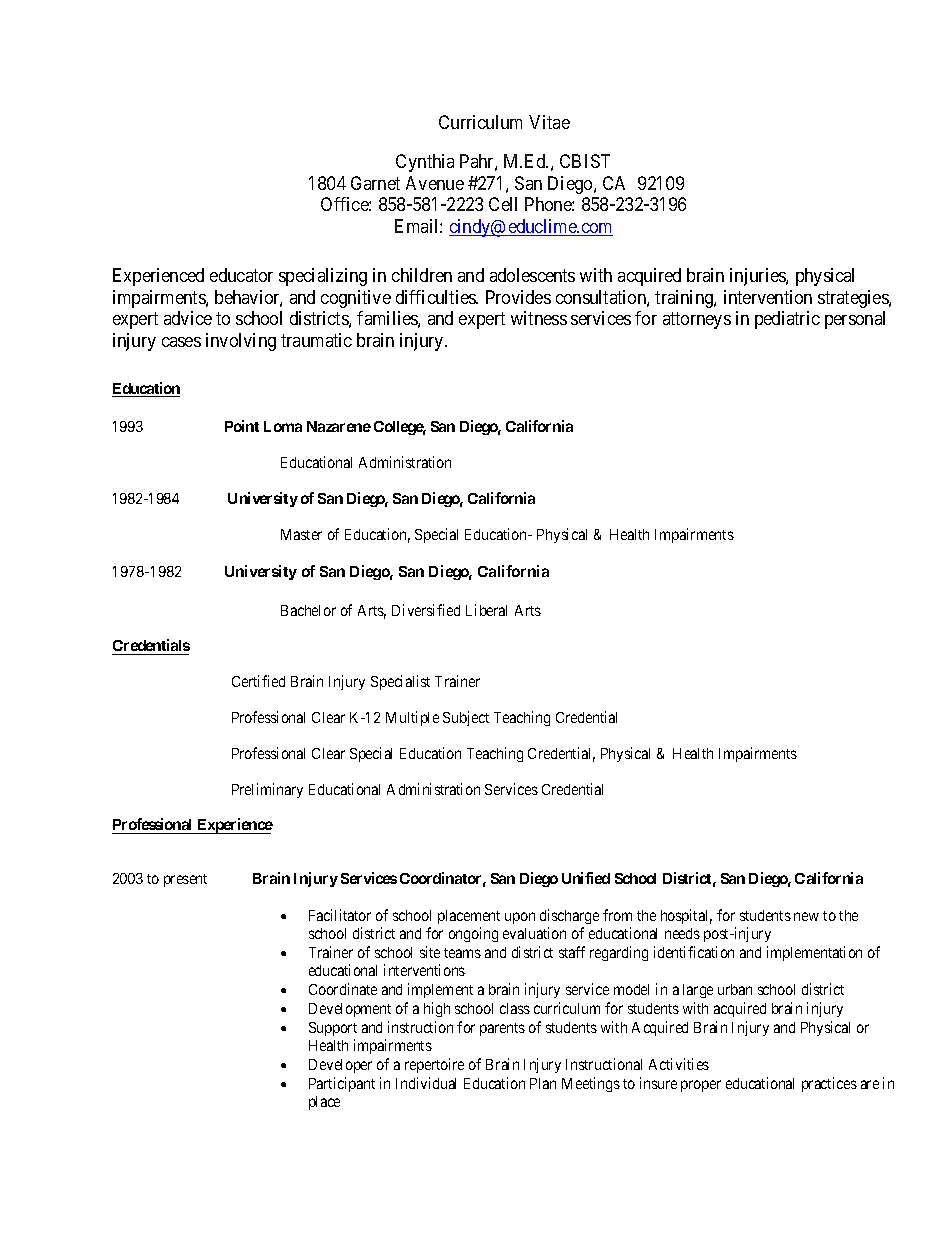  What do you see at coordinates (283, 426) in the page?
I see `Loma` at bounding box center [283, 426].
